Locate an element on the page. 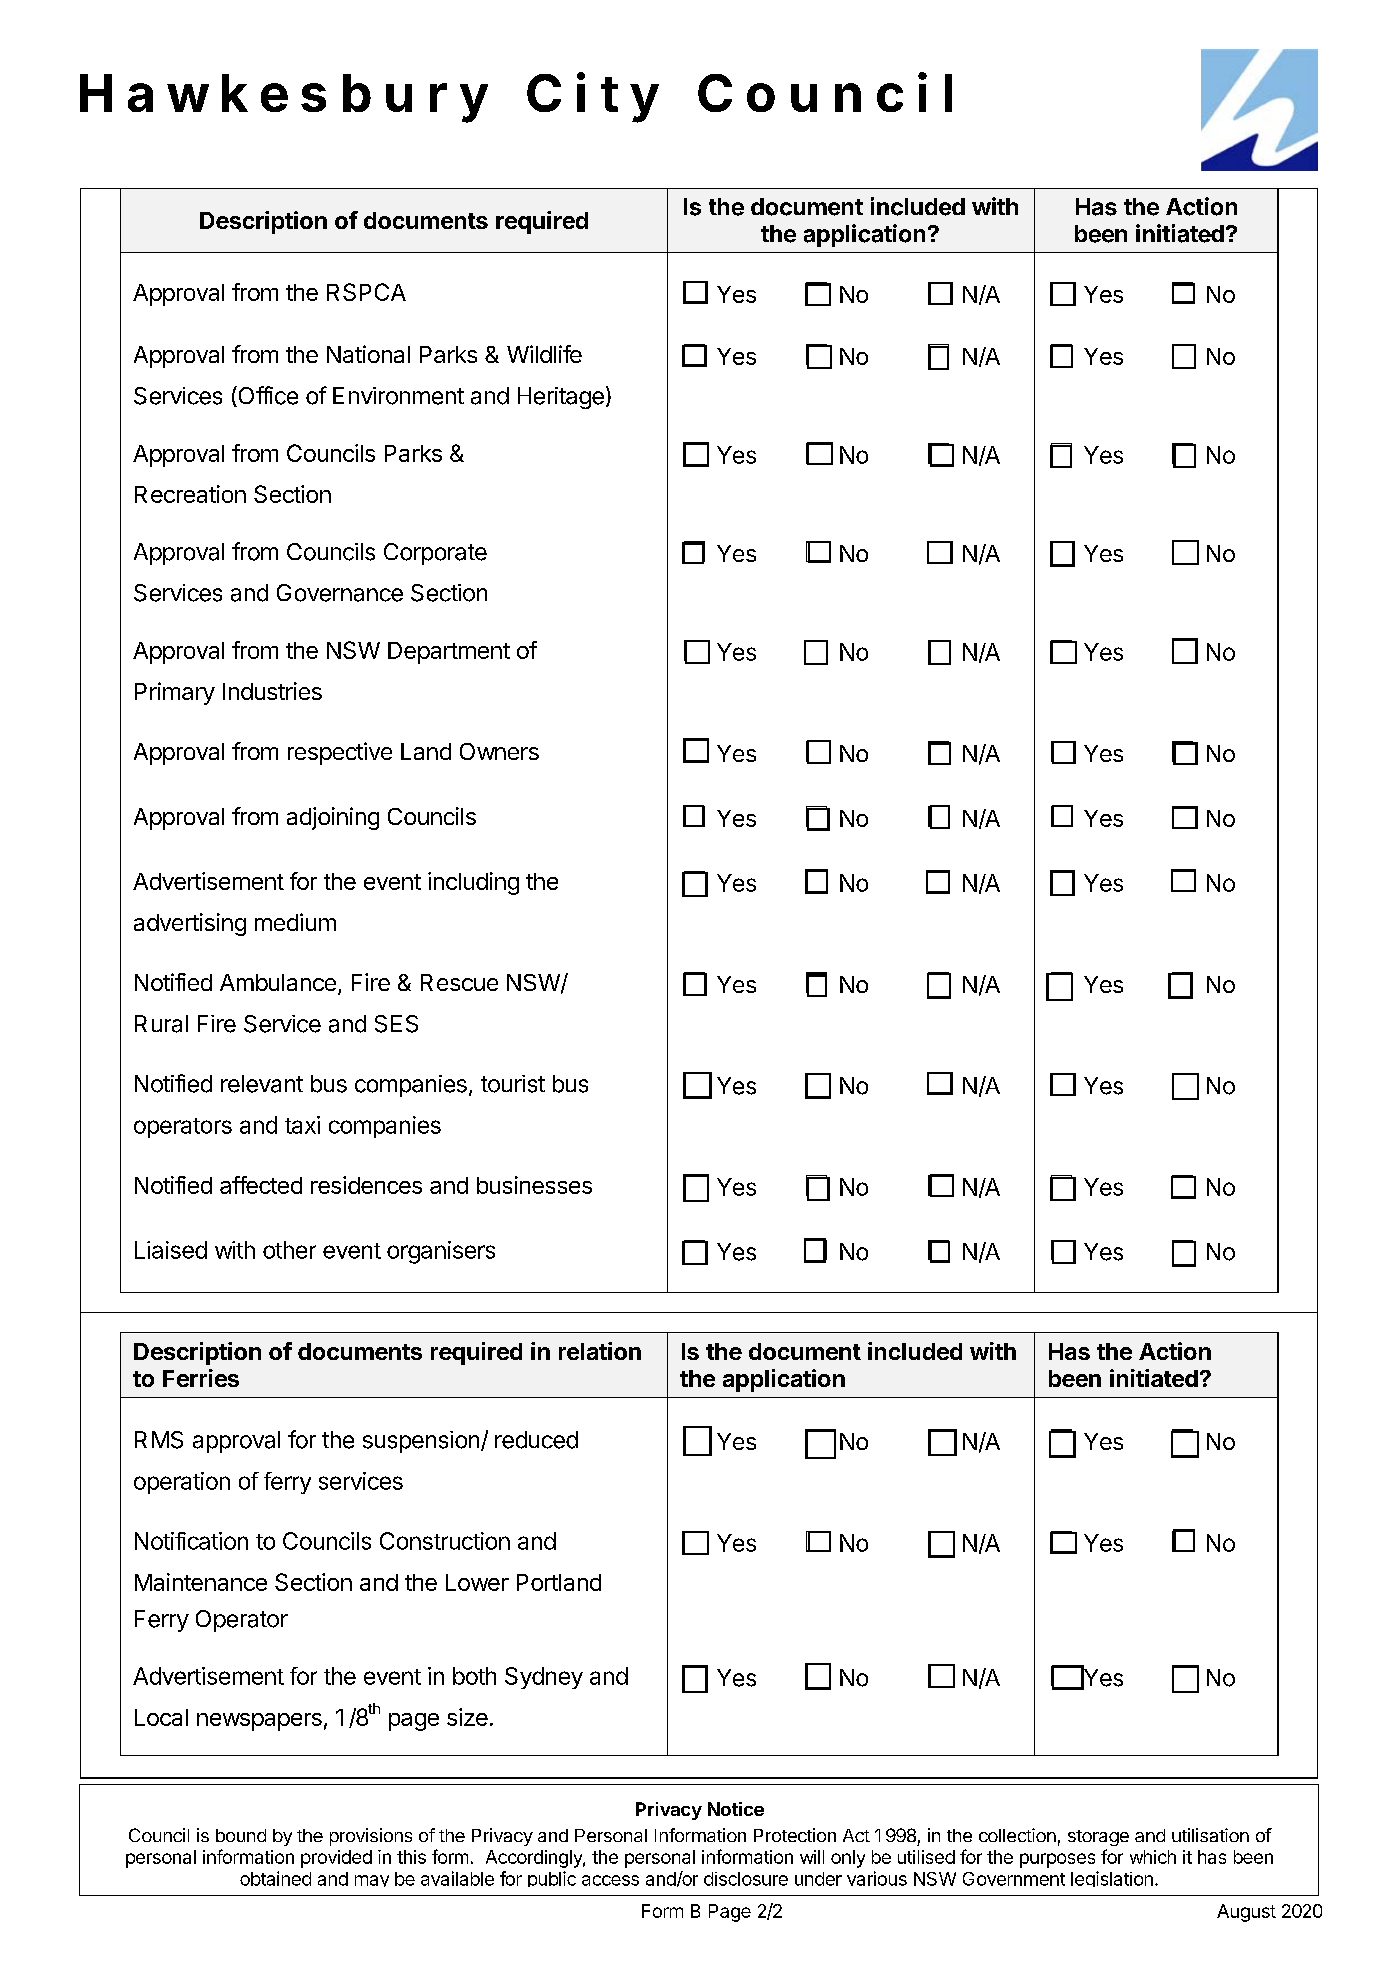 The image size is (1399, 1978). Notification is located at coordinates (191, 1541).
